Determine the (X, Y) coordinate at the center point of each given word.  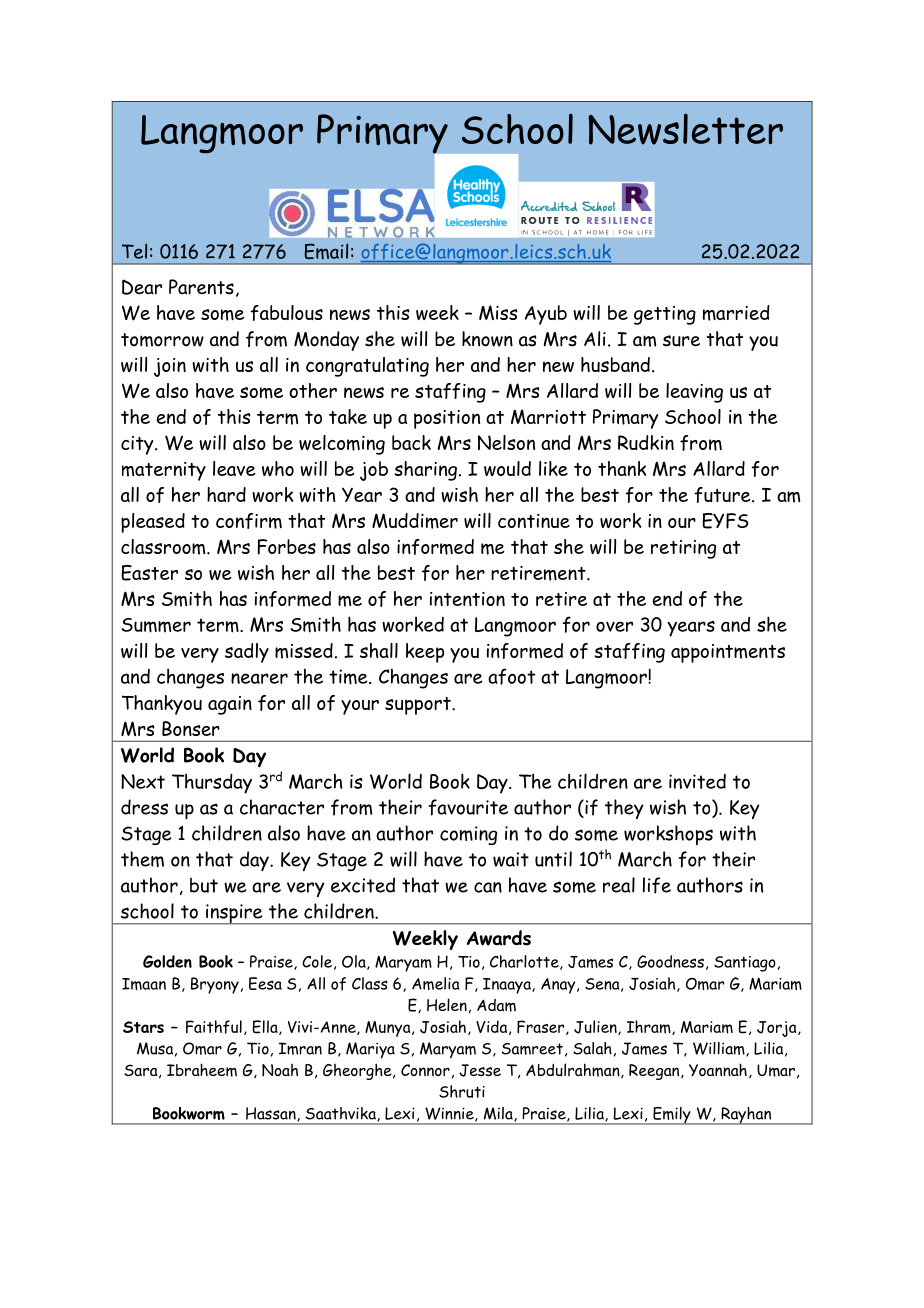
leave (234, 468)
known (487, 339)
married (736, 313)
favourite (468, 807)
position (447, 419)
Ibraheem (202, 1070)
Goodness (670, 961)
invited (697, 781)
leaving (694, 393)
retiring (683, 549)
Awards (499, 938)
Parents (201, 287)
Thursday (212, 784)
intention (467, 599)
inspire (234, 914)
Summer (156, 625)
